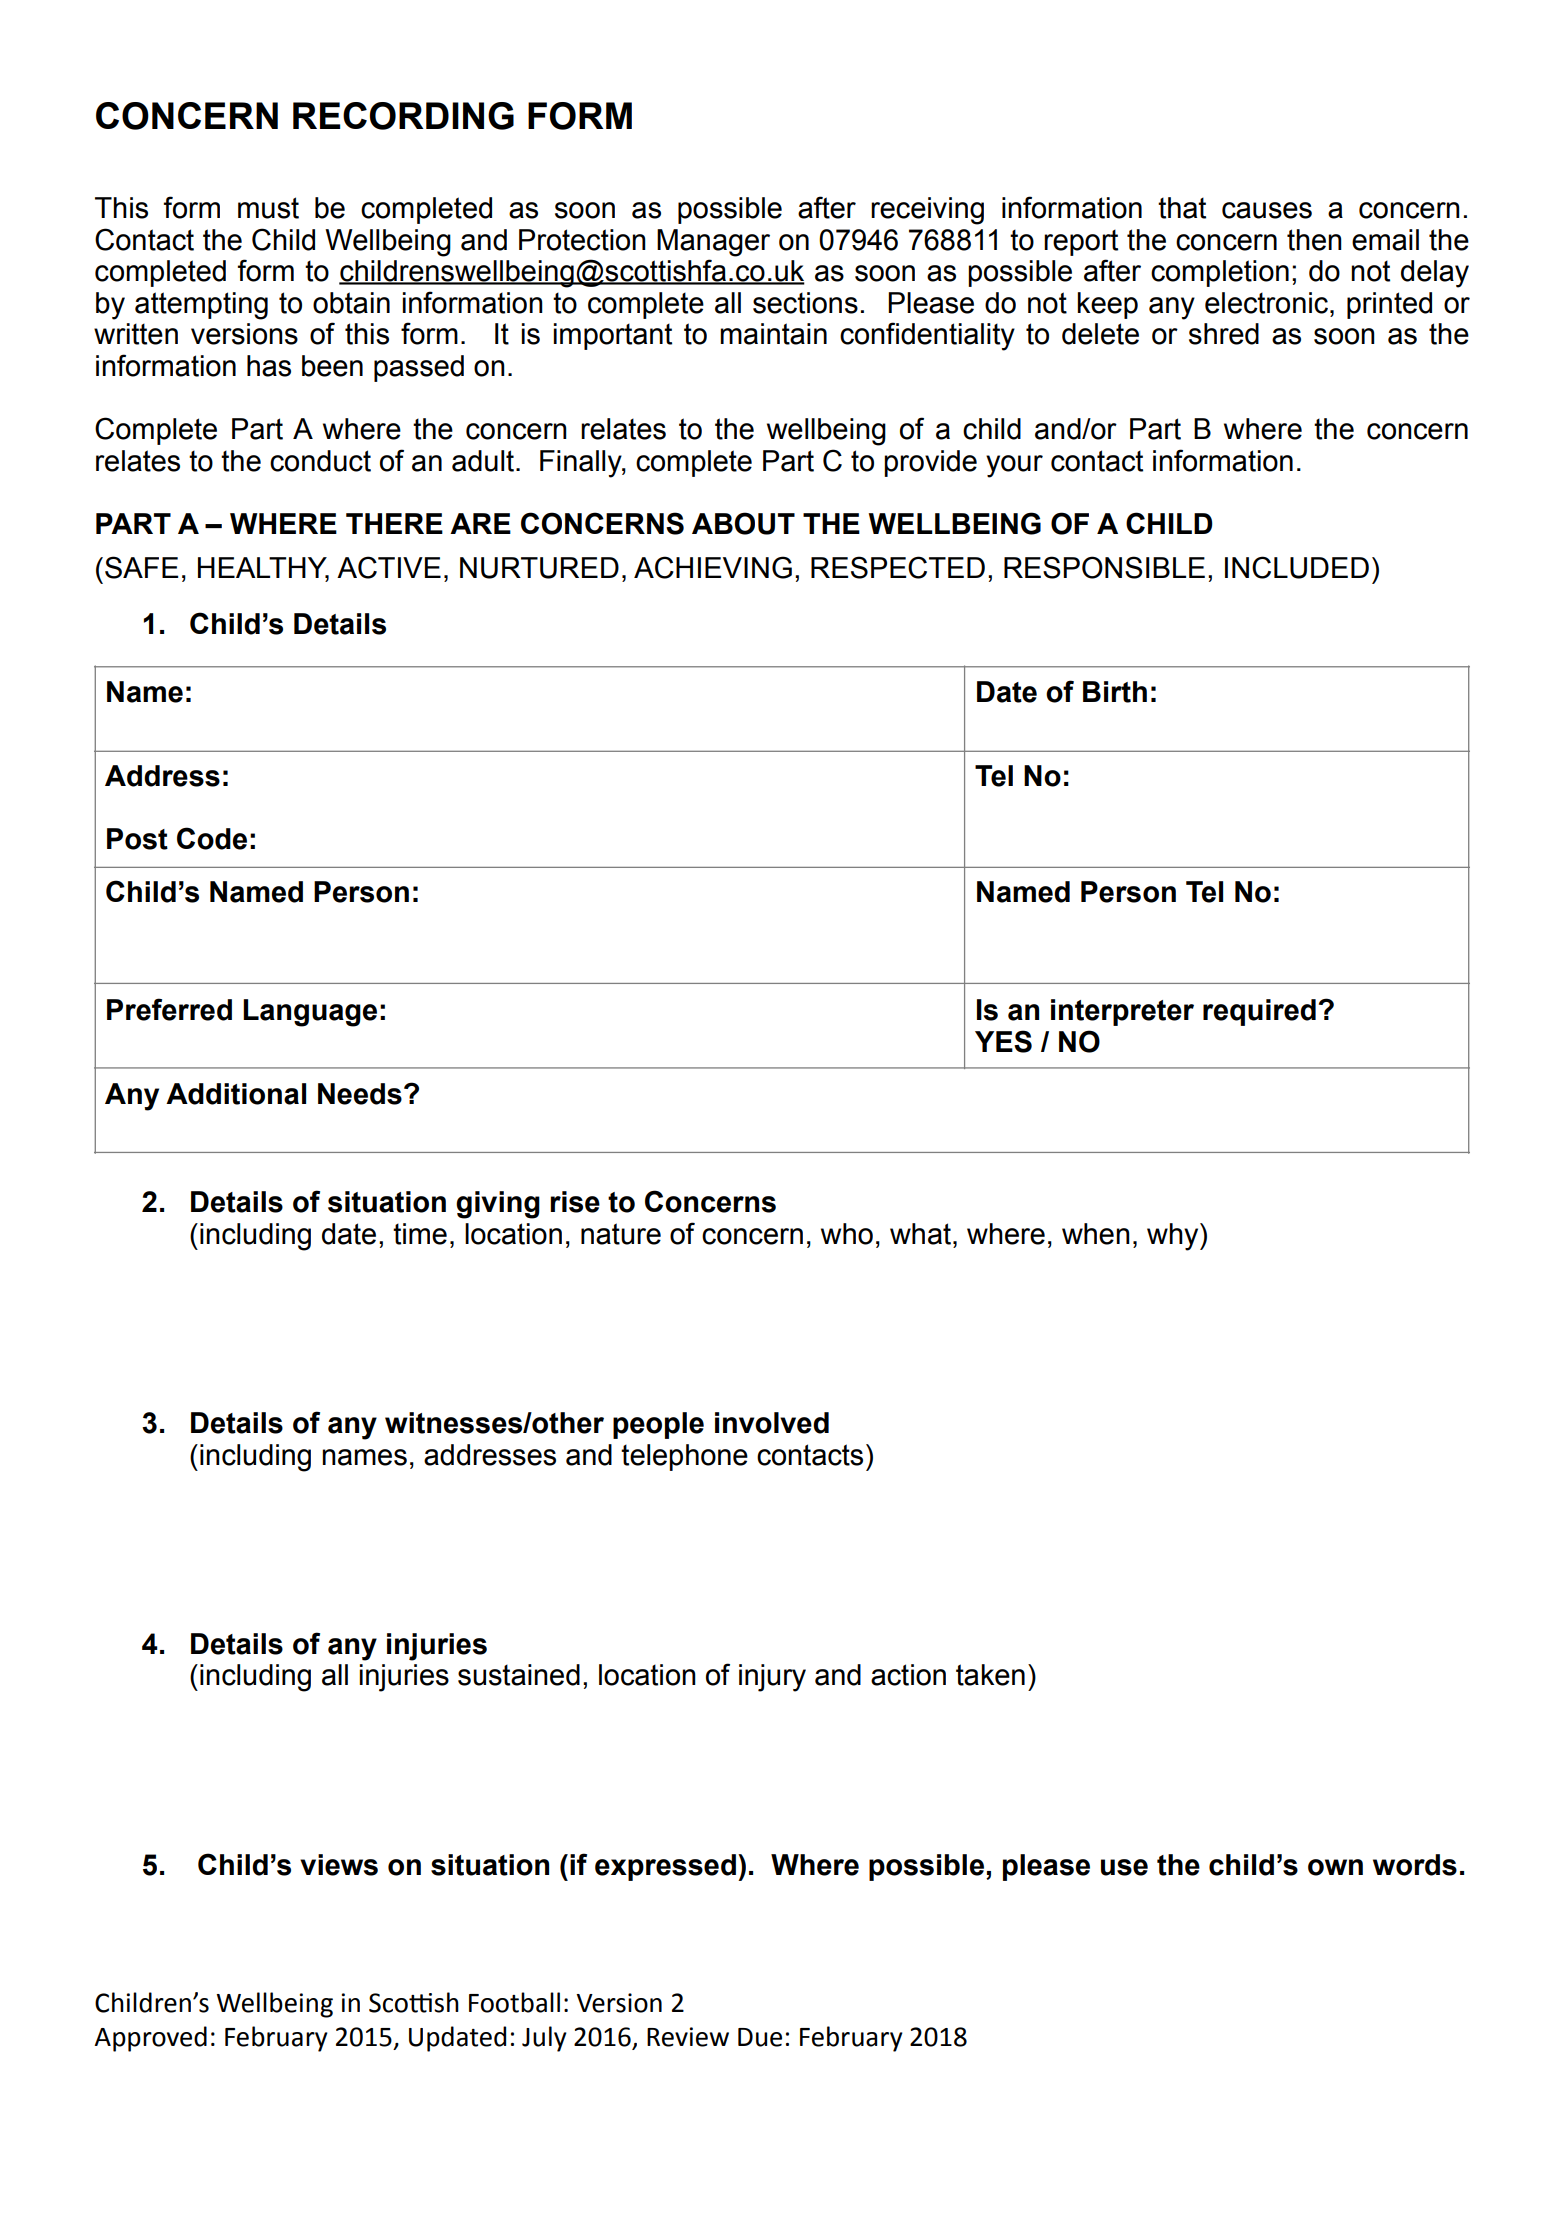  Describe the element at coordinates (1267, 210) in the image. I see `causes` at that location.
